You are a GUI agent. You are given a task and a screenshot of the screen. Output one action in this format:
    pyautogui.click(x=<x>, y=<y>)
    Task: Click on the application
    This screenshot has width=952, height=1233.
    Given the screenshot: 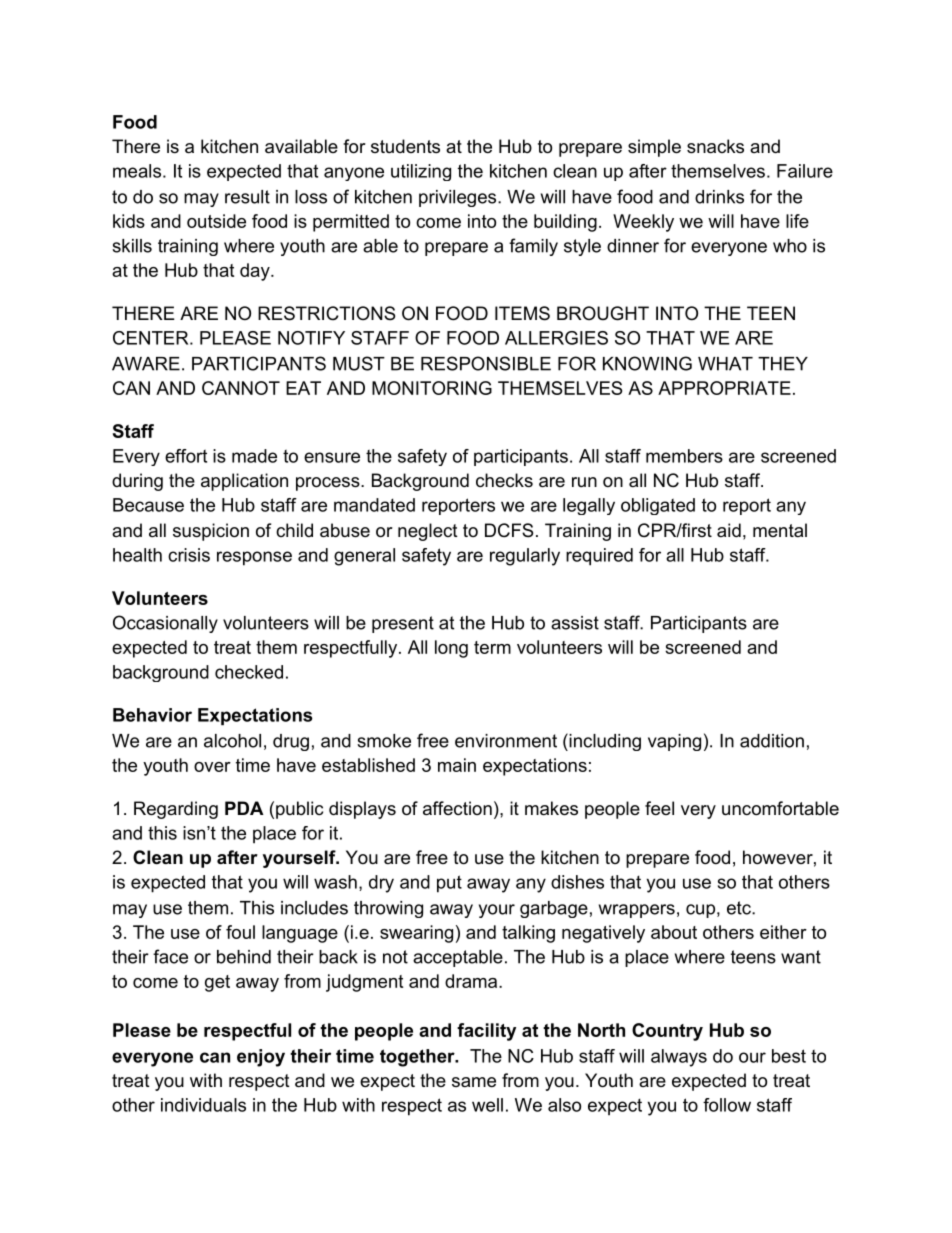 What is the action you would take?
    pyautogui.click(x=244, y=482)
